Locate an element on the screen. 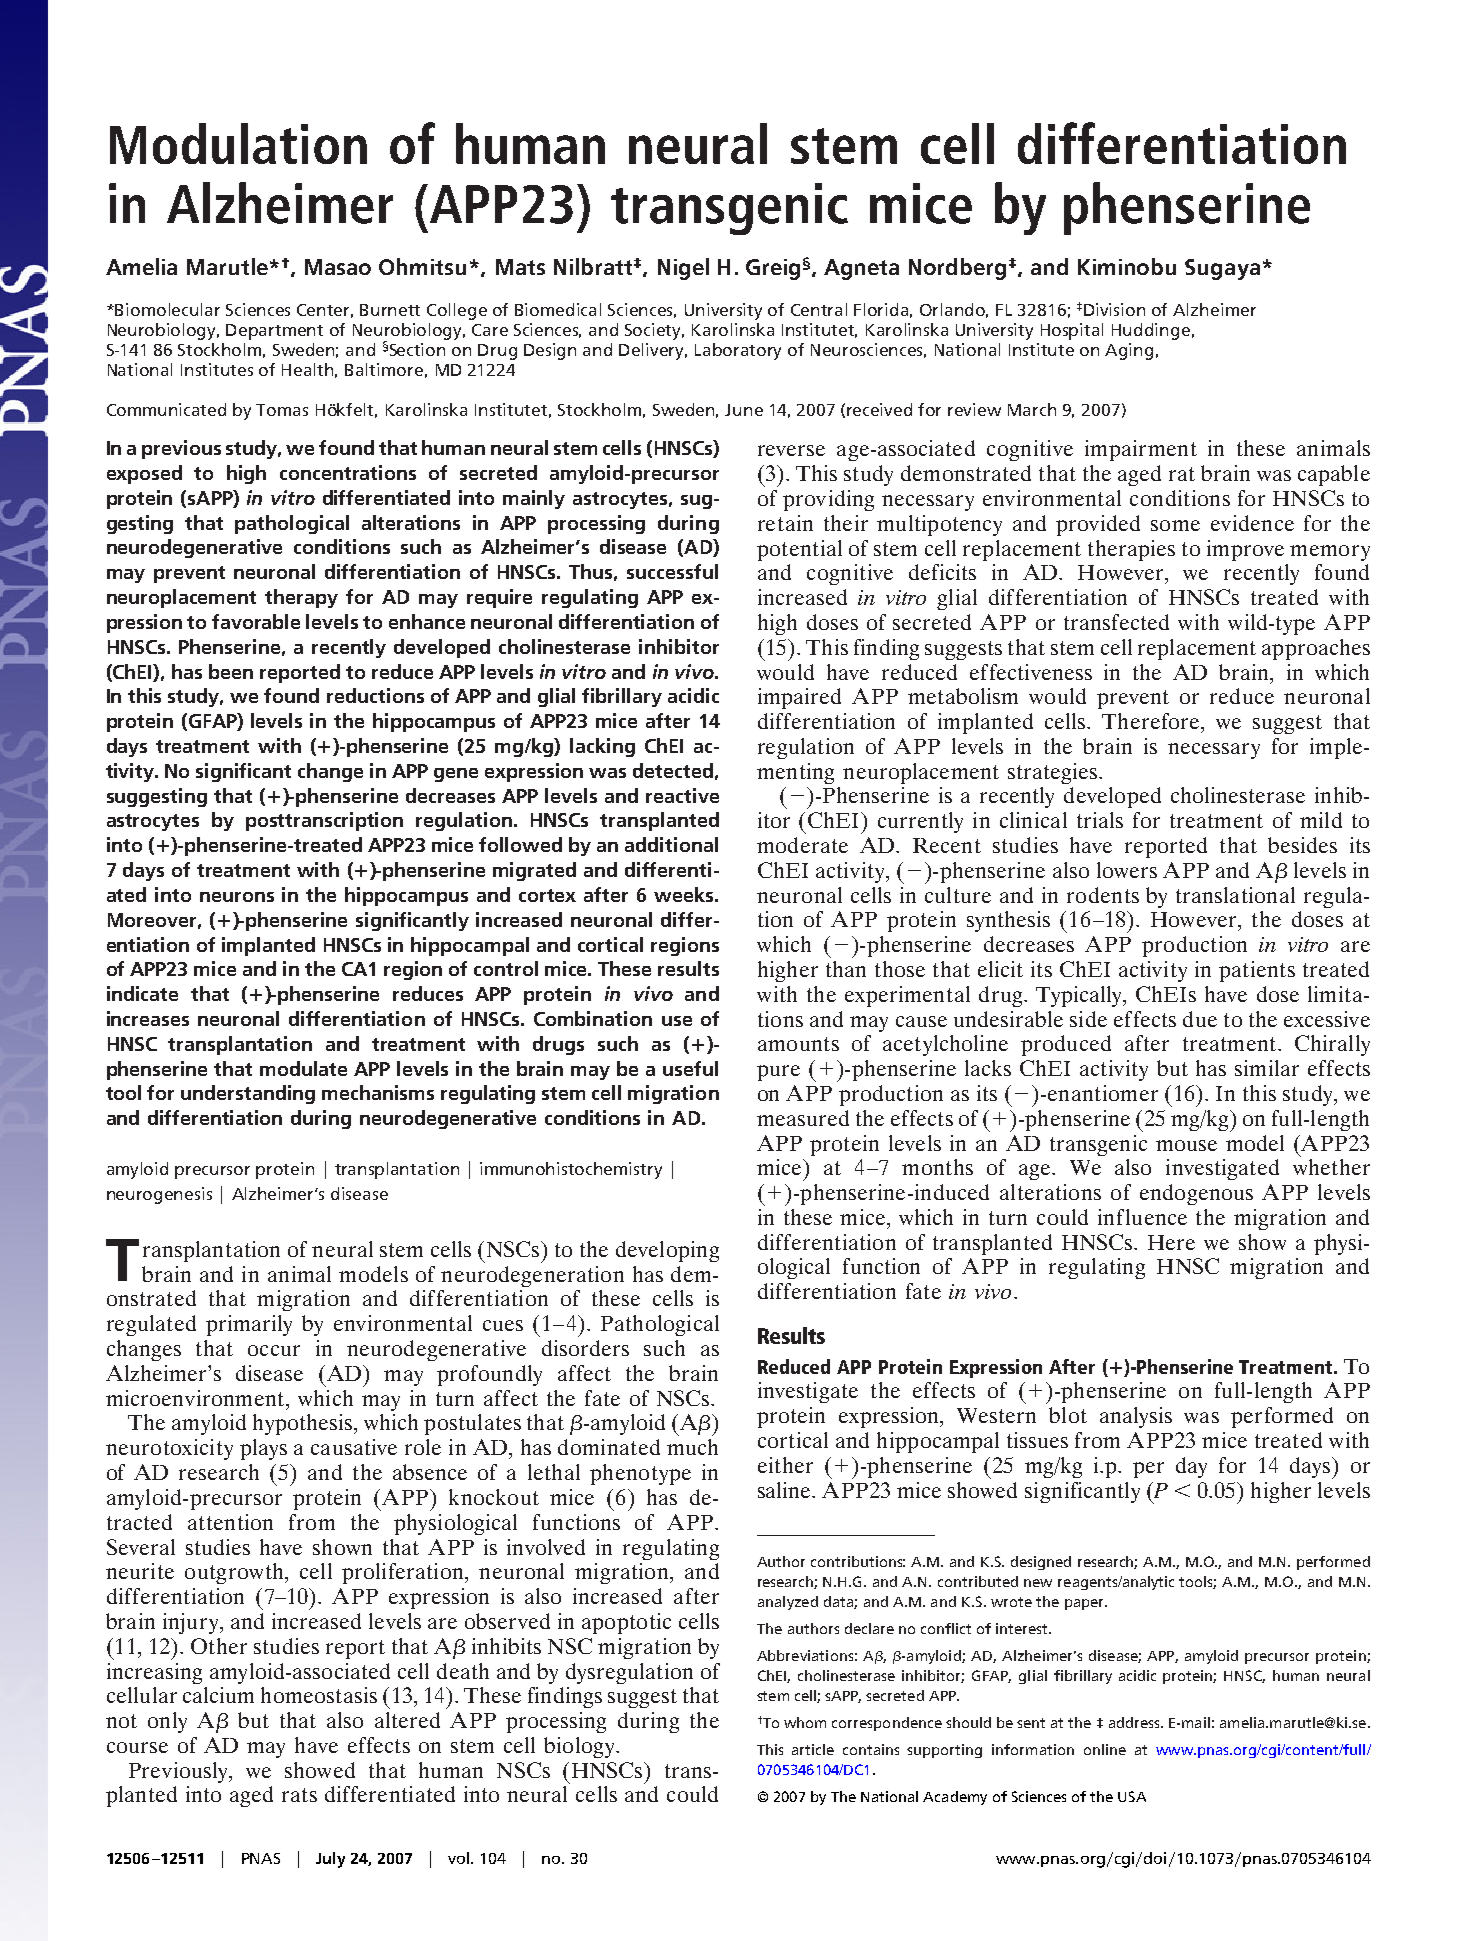  much is located at coordinates (692, 1447).
